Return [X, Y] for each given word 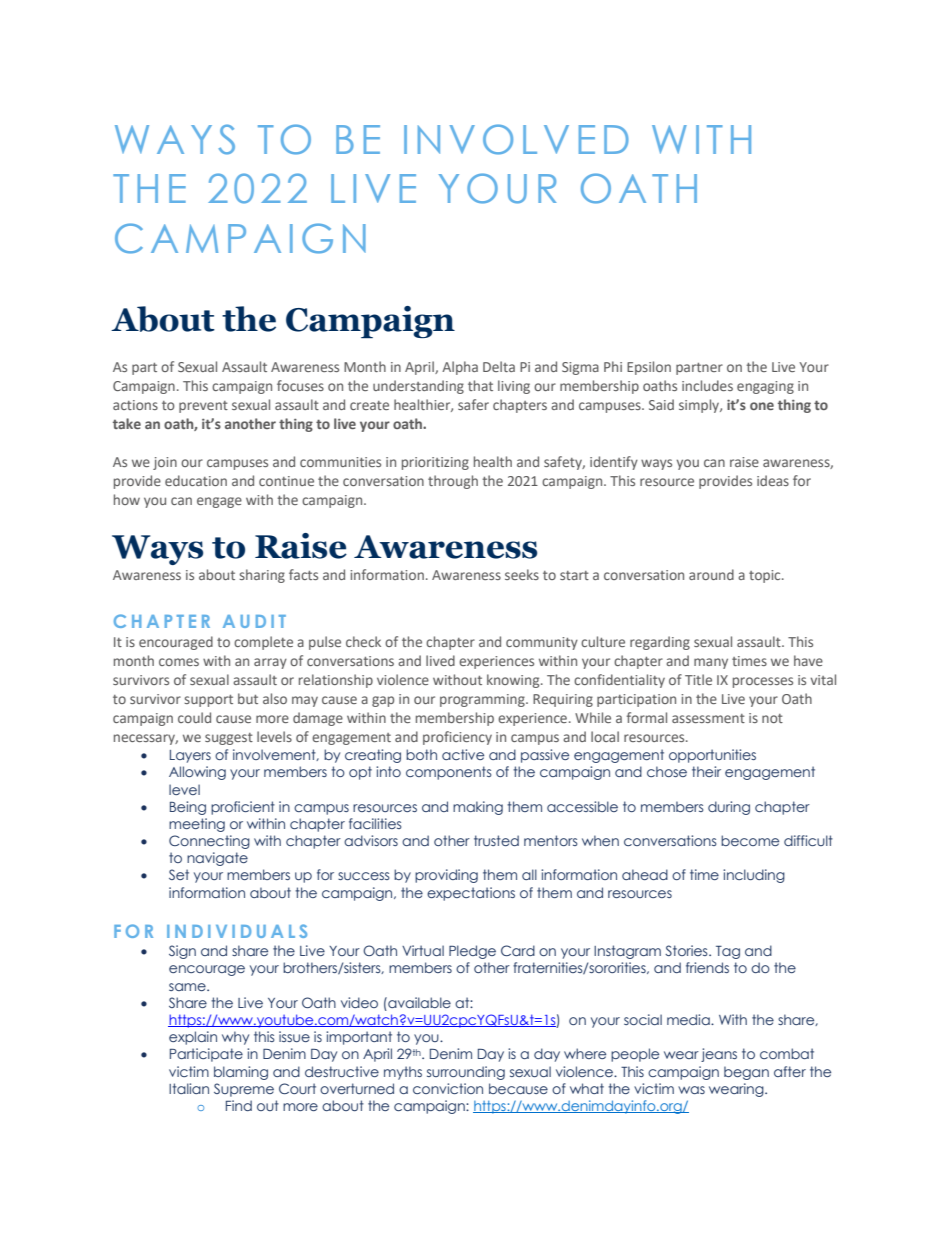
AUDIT [254, 621]
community [542, 643]
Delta [499, 366]
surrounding [466, 1073]
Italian [189, 1088]
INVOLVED [516, 139]
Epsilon [649, 368]
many [711, 663]
